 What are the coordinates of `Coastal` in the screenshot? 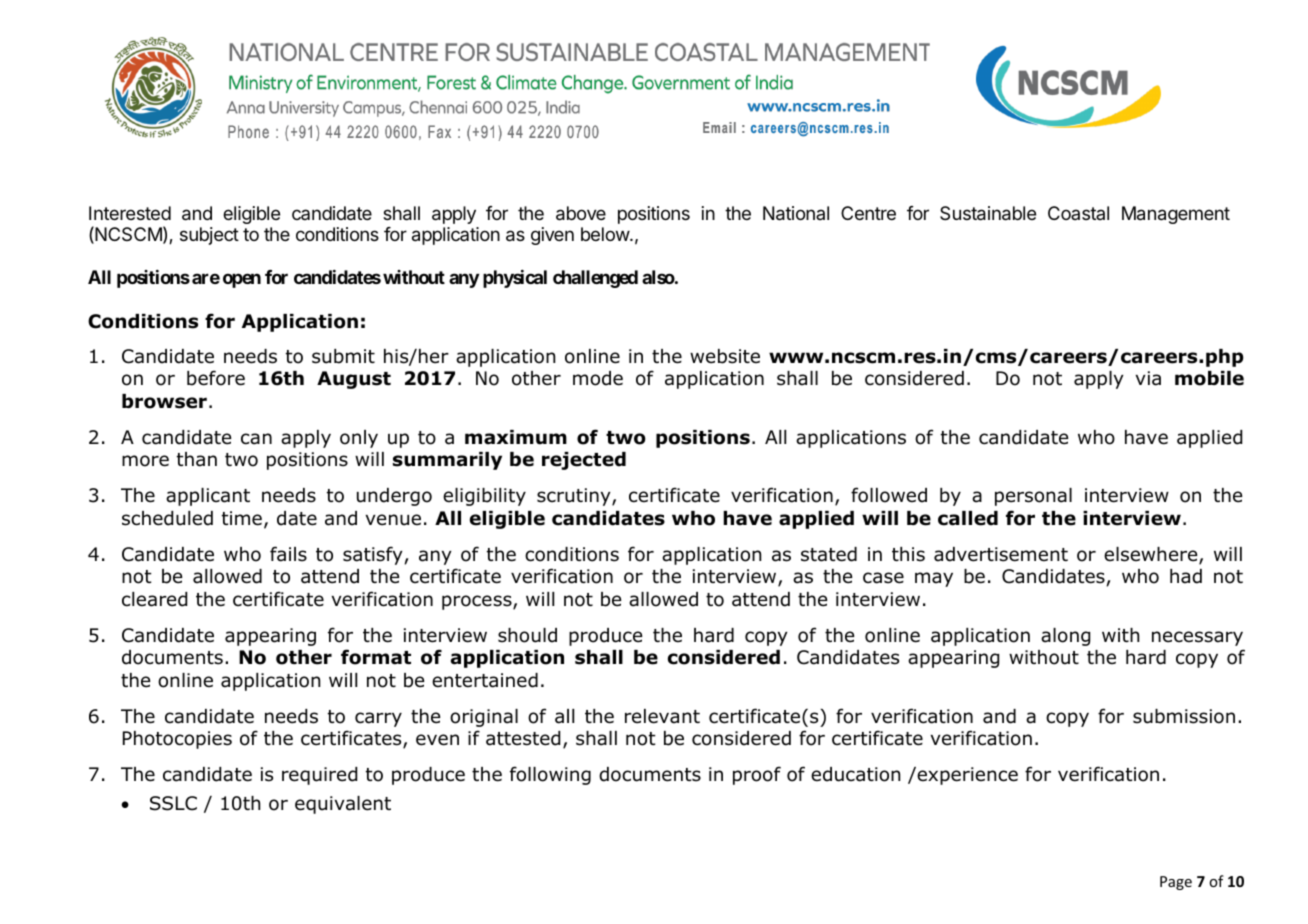 It's located at (1078, 213).
